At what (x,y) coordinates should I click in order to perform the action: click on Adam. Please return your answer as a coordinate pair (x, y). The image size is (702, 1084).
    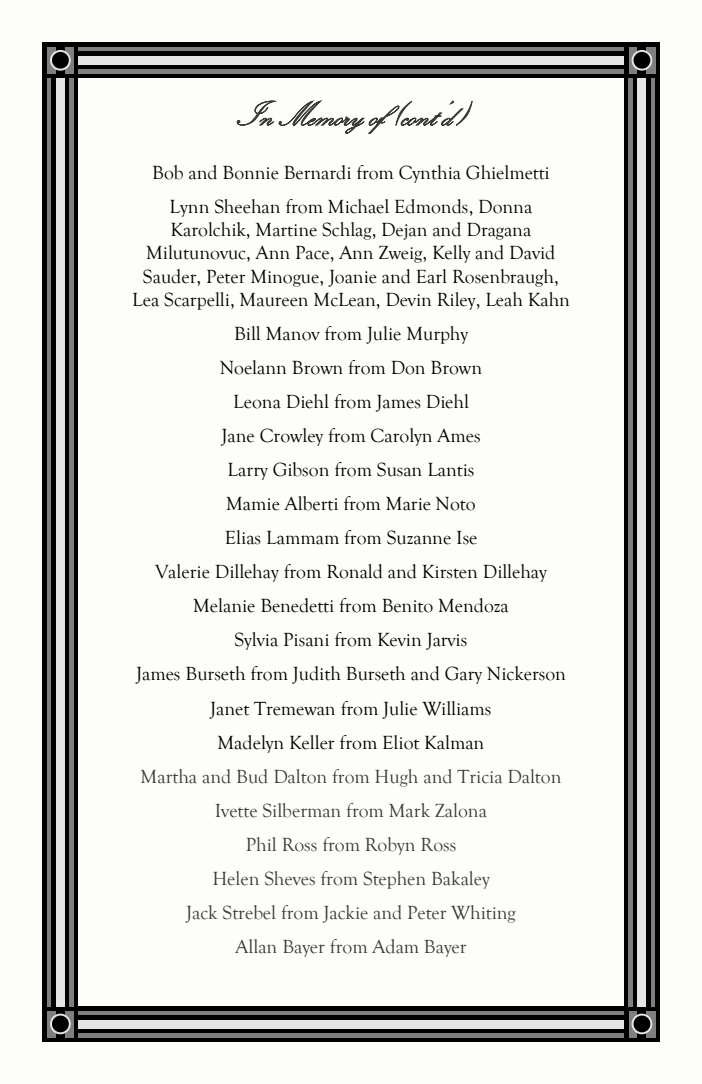
    Looking at the image, I should click on (395, 946).
